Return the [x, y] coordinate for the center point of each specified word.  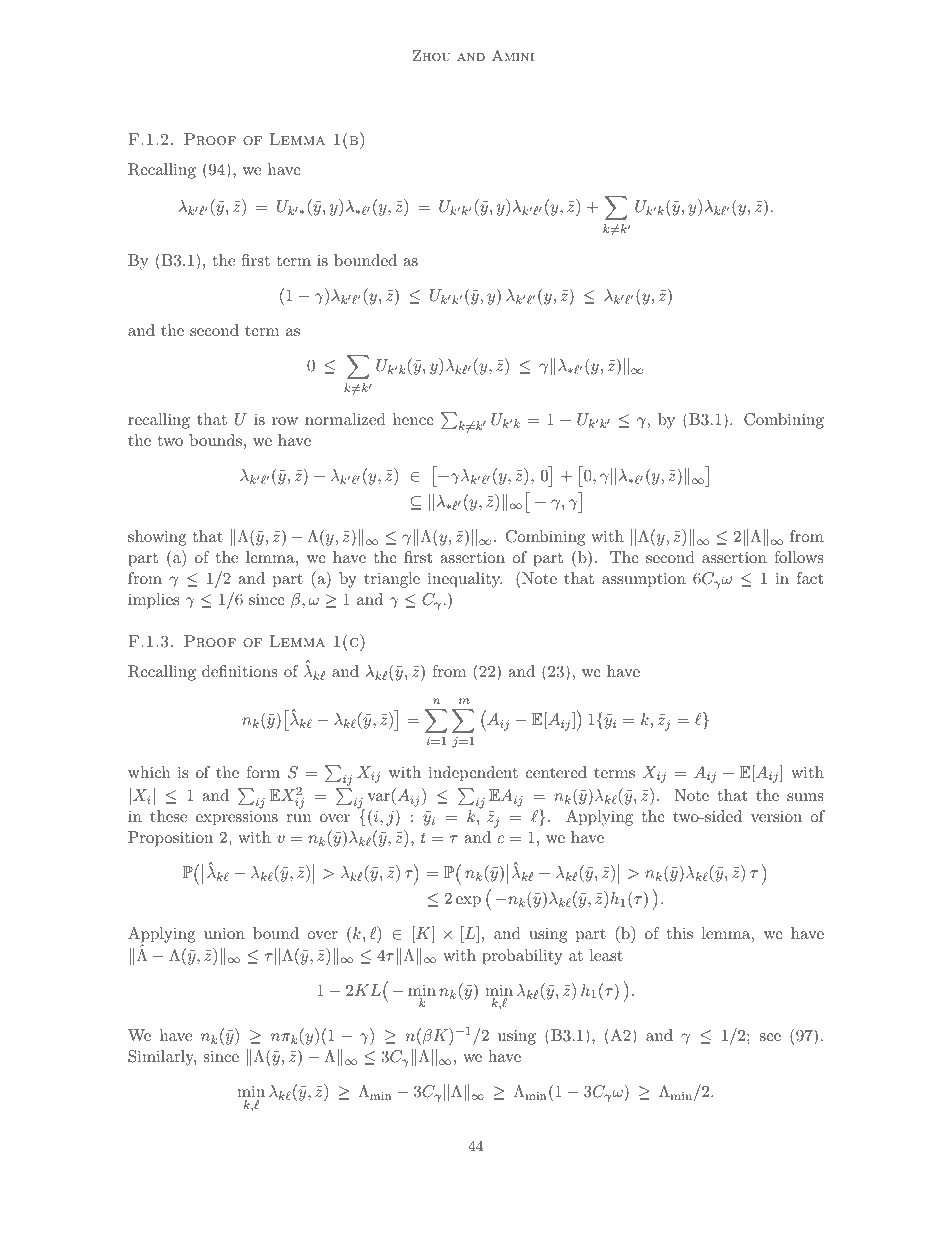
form [263, 772]
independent [473, 774]
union [224, 933]
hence [413, 419]
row [285, 421]
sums [805, 797]
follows [799, 557]
